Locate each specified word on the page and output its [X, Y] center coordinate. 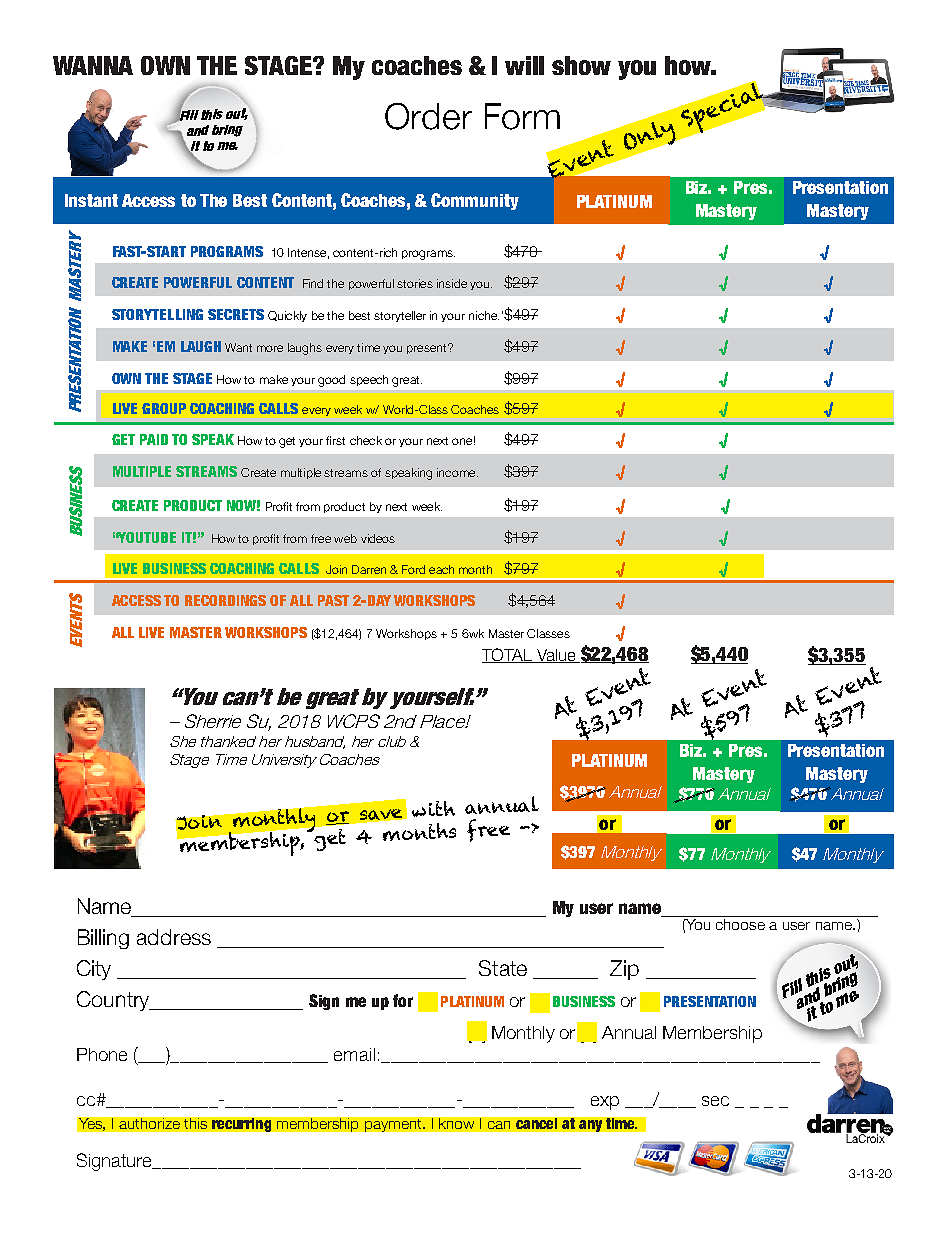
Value [556, 656]
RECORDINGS [225, 600]
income [457, 472]
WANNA [93, 65]
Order [428, 116]
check [366, 440]
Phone [102, 1054]
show [581, 65]
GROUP [164, 408]
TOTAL [508, 655]
